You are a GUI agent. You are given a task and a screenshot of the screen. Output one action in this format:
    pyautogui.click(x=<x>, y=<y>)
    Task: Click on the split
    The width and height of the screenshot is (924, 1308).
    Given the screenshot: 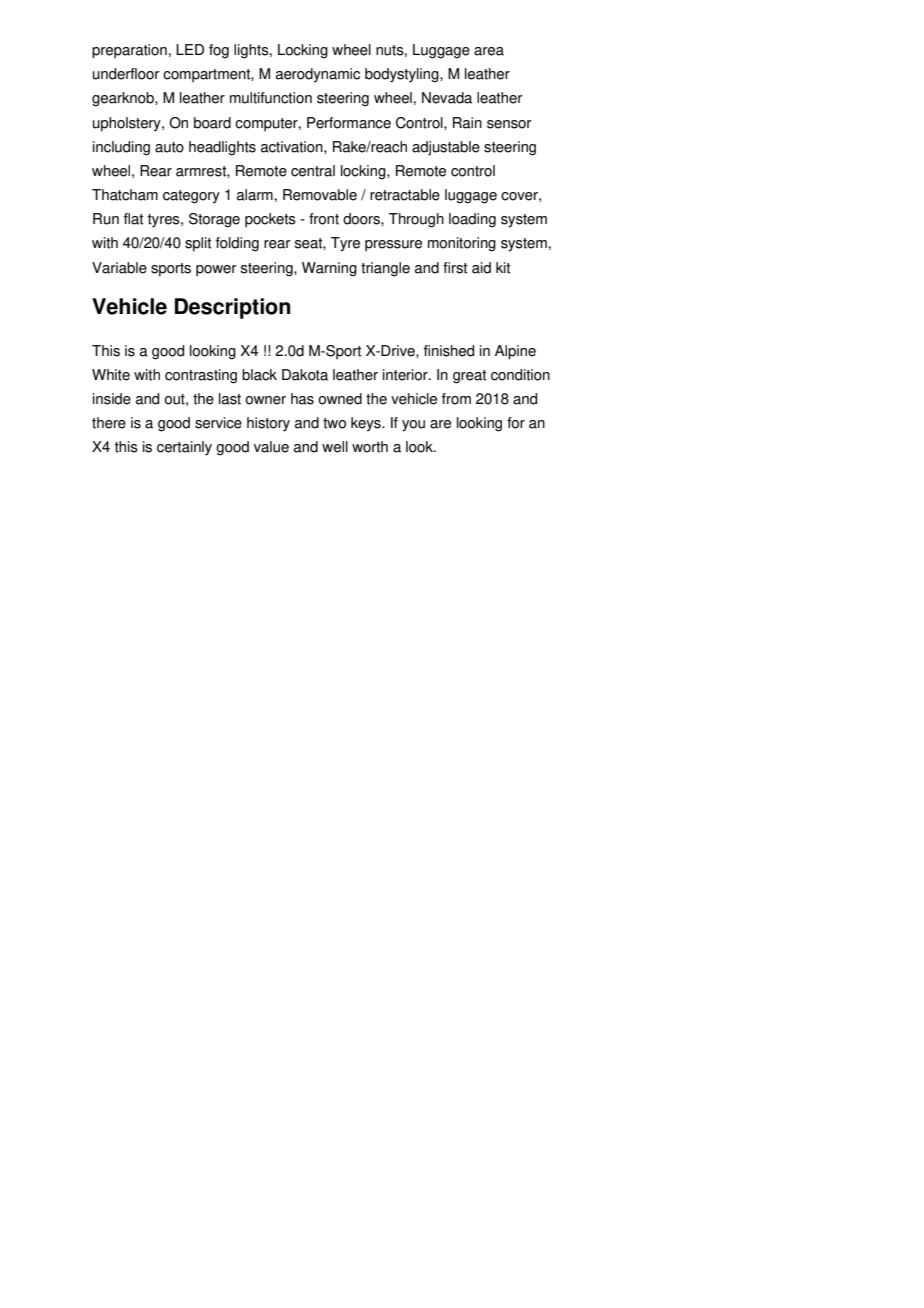 What is the action you would take?
    pyautogui.click(x=198, y=244)
